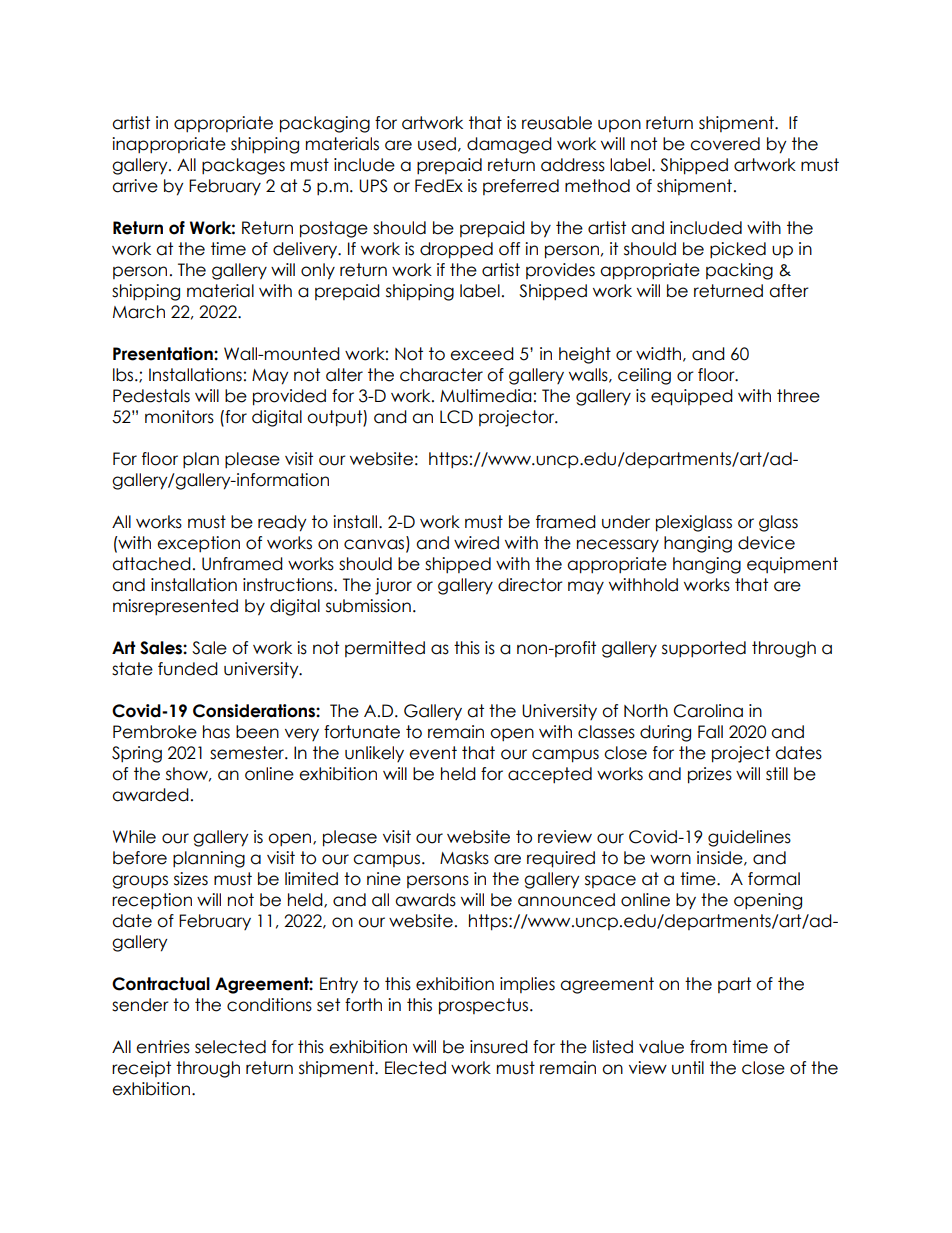 The height and width of the document is (1233, 952). I want to click on supported, so click(704, 649).
